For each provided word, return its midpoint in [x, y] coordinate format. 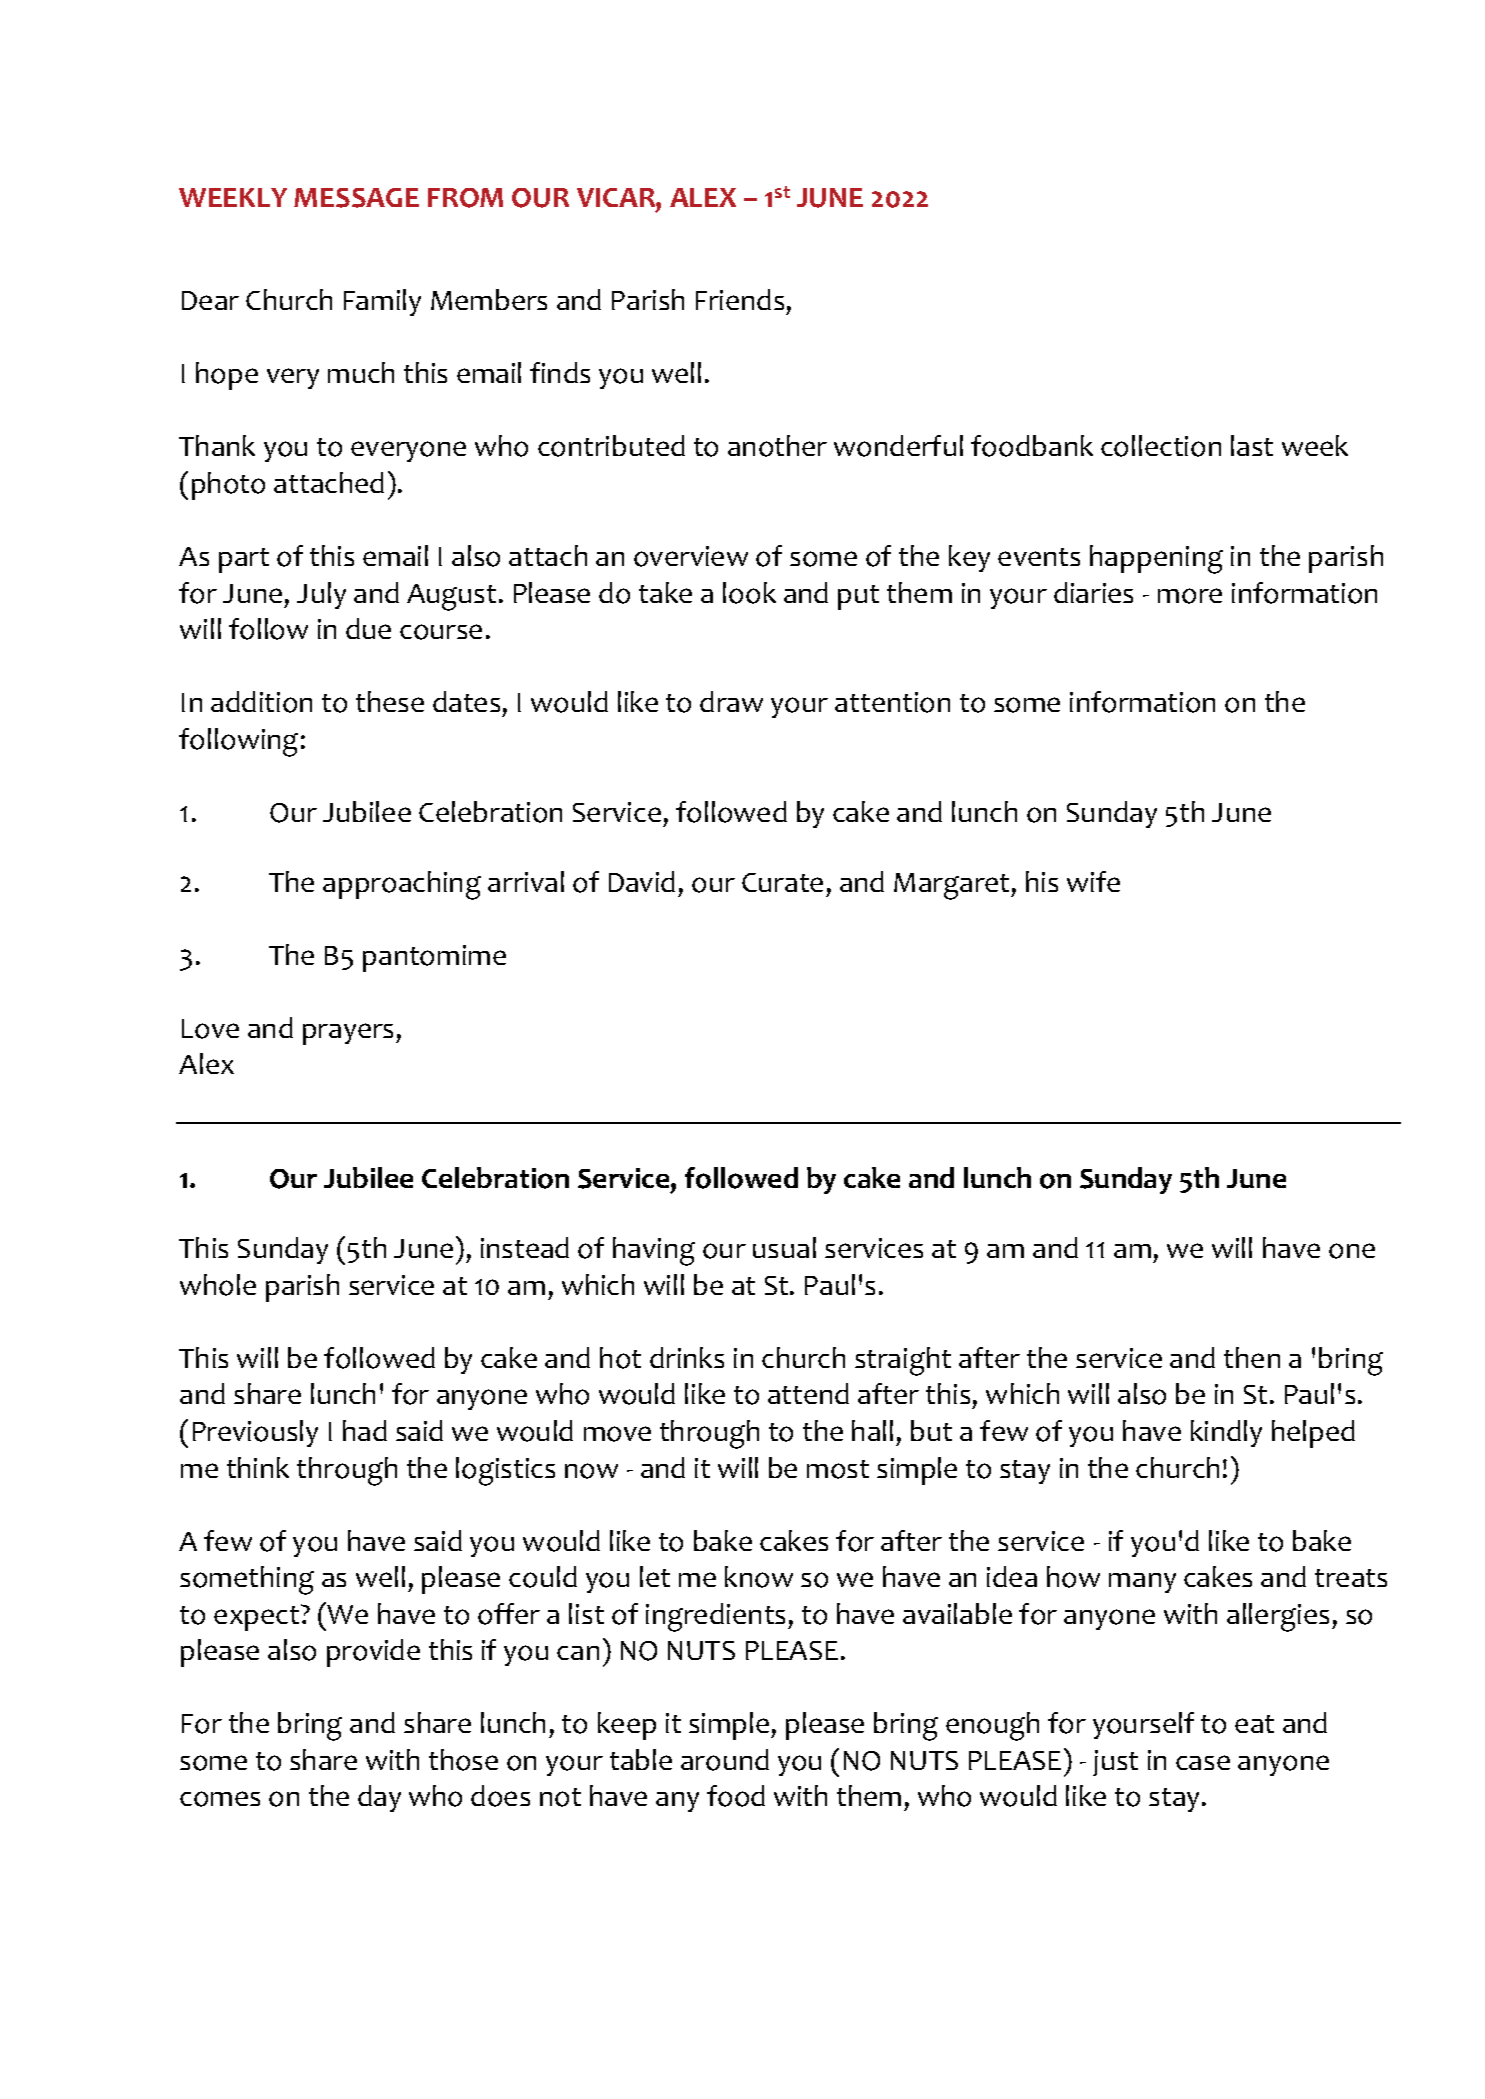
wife [1093, 881]
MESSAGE [356, 198]
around [725, 1760]
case [1203, 1762]
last [1252, 445]
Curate [782, 882]
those [463, 1760]
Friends [740, 299]
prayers [350, 1034]
